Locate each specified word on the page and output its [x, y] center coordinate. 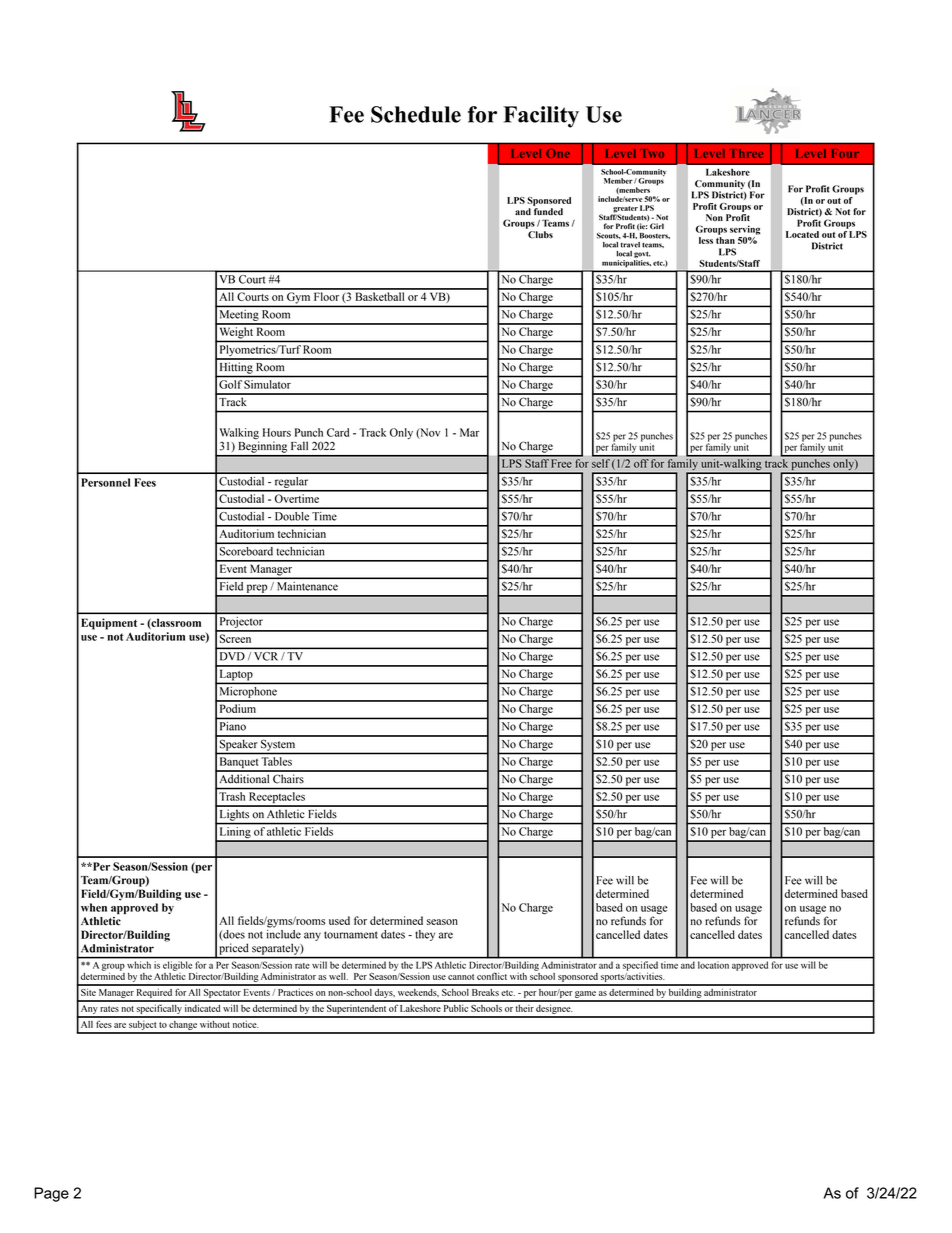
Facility [541, 117]
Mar [469, 432]
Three [746, 153]
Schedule [416, 114]
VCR [266, 656]
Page [51, 1194]
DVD [232, 656]
